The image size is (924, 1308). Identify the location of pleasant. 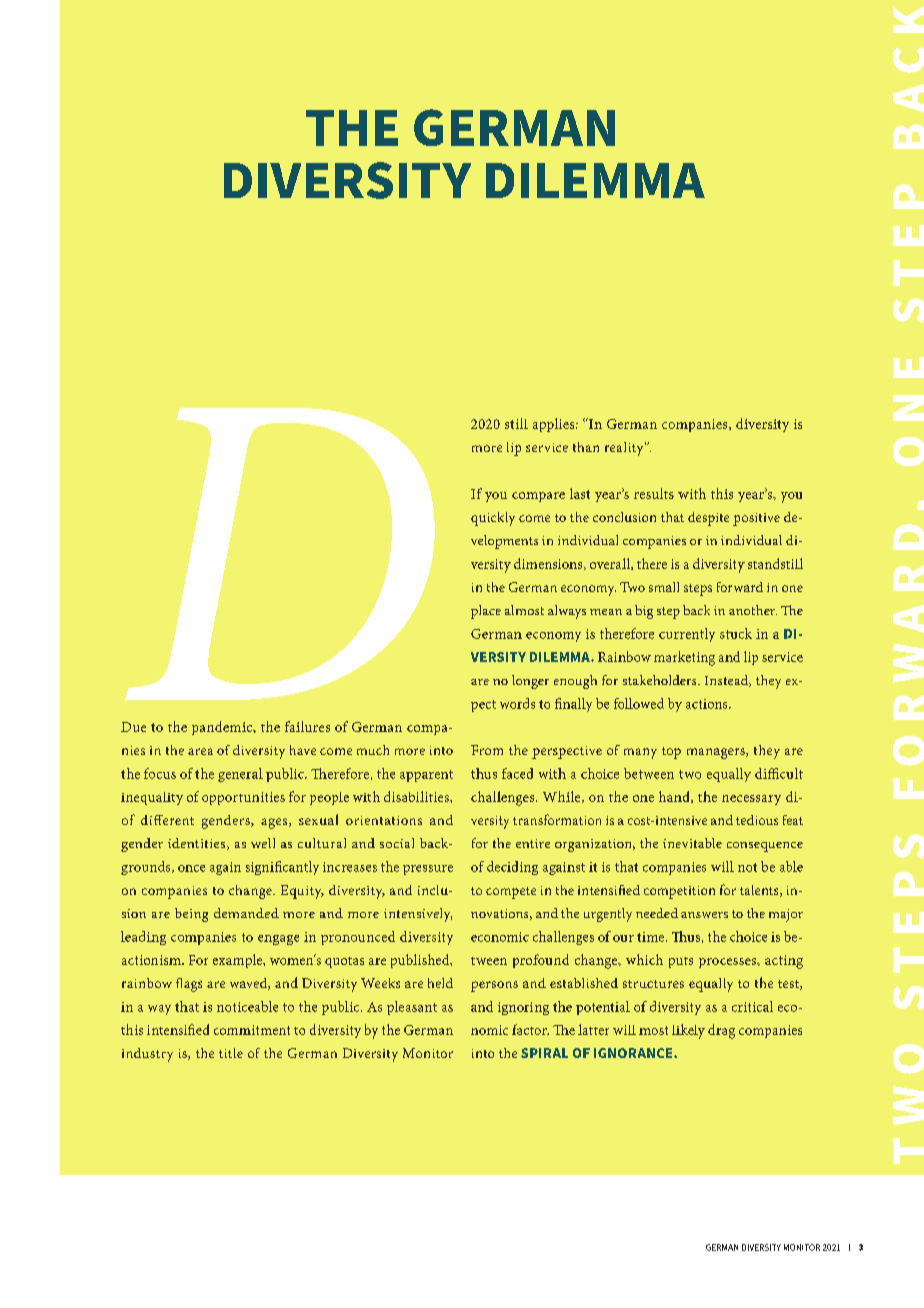
(412, 1008).
